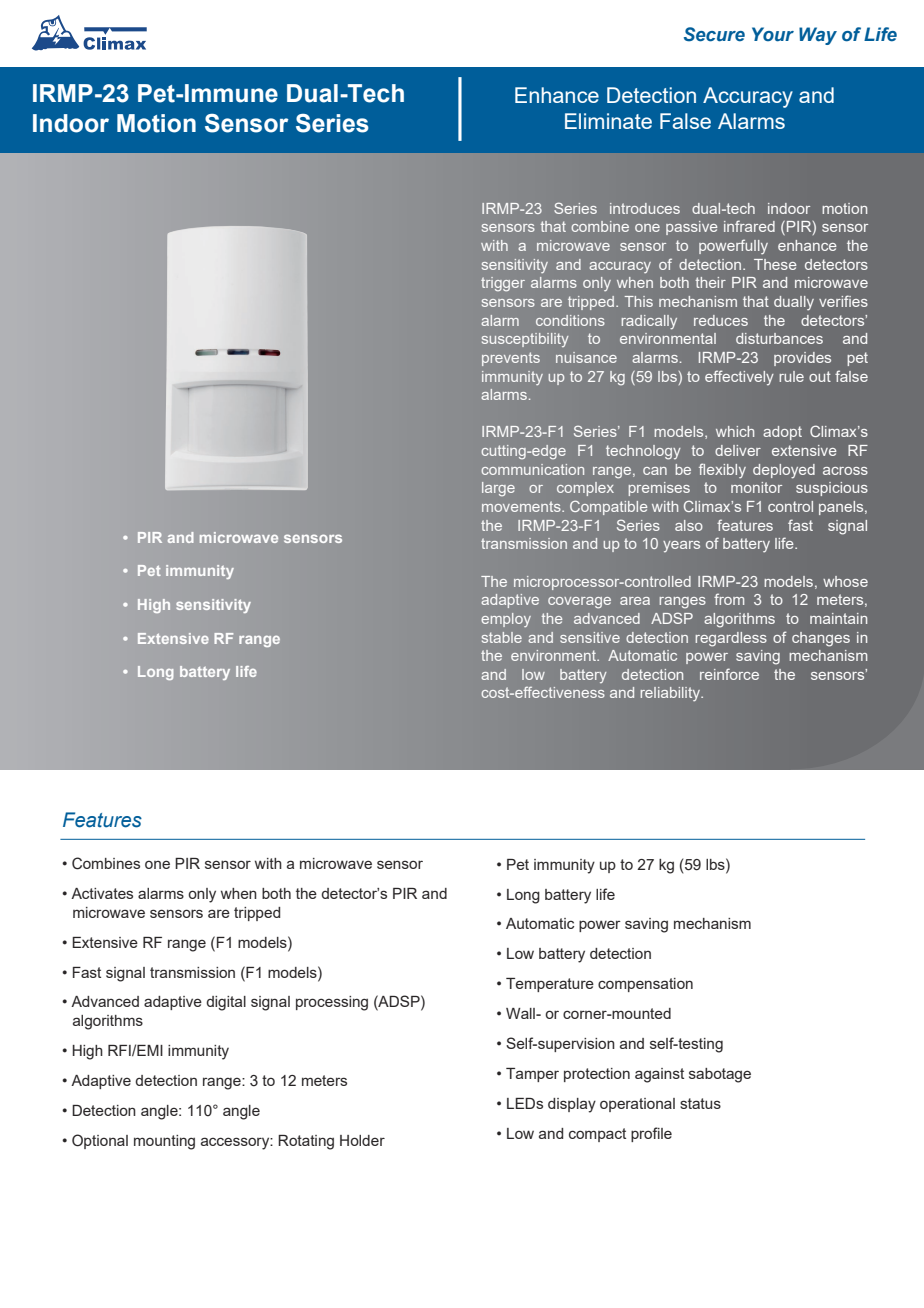 This document has width=924, height=1308. I want to click on Tamper, so click(532, 1075).
